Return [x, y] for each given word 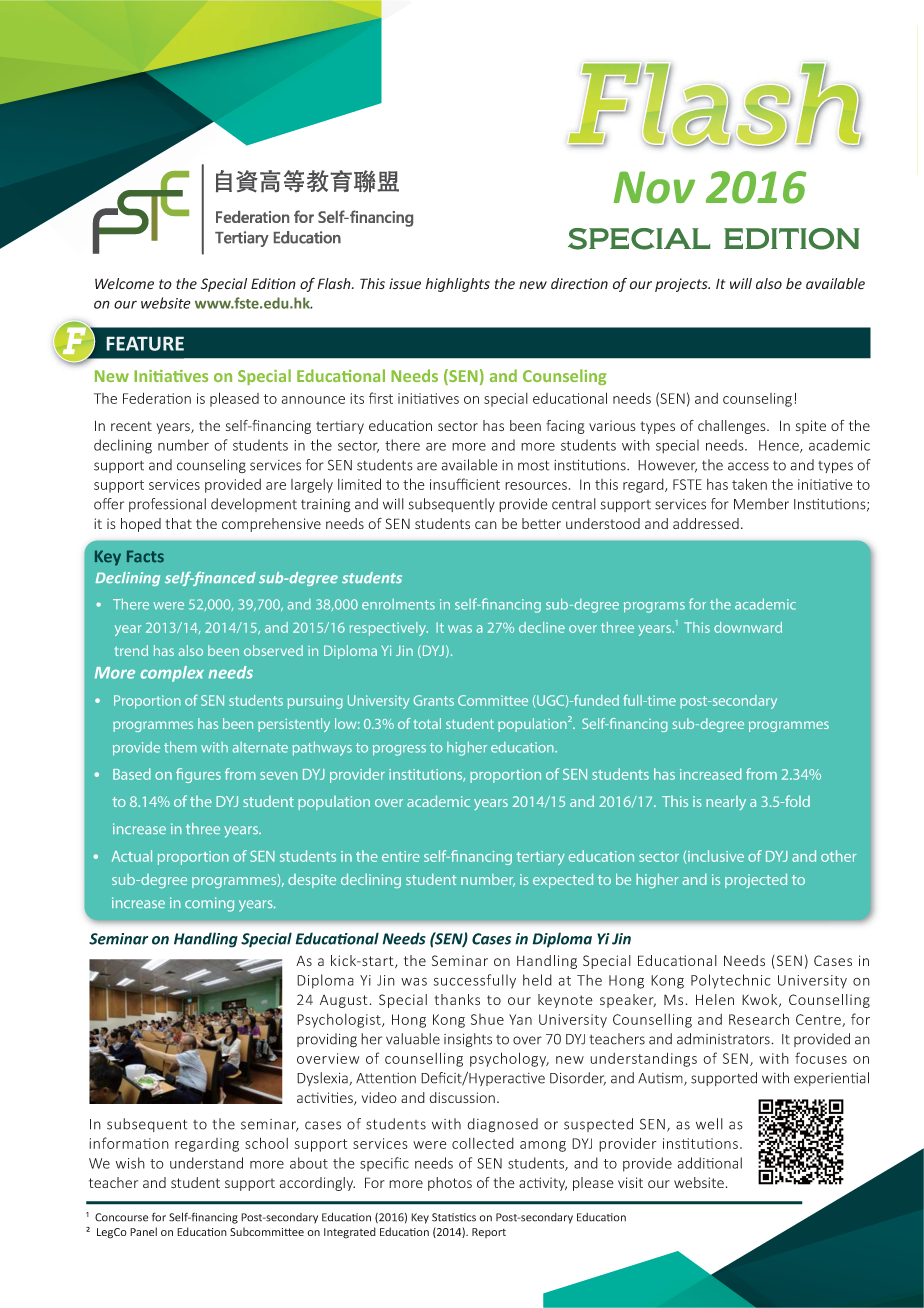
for [697, 604]
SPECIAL [639, 239]
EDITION [792, 239]
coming [209, 904]
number [488, 880]
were [168, 606]
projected [756, 880]
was [460, 629]
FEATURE [145, 343]
